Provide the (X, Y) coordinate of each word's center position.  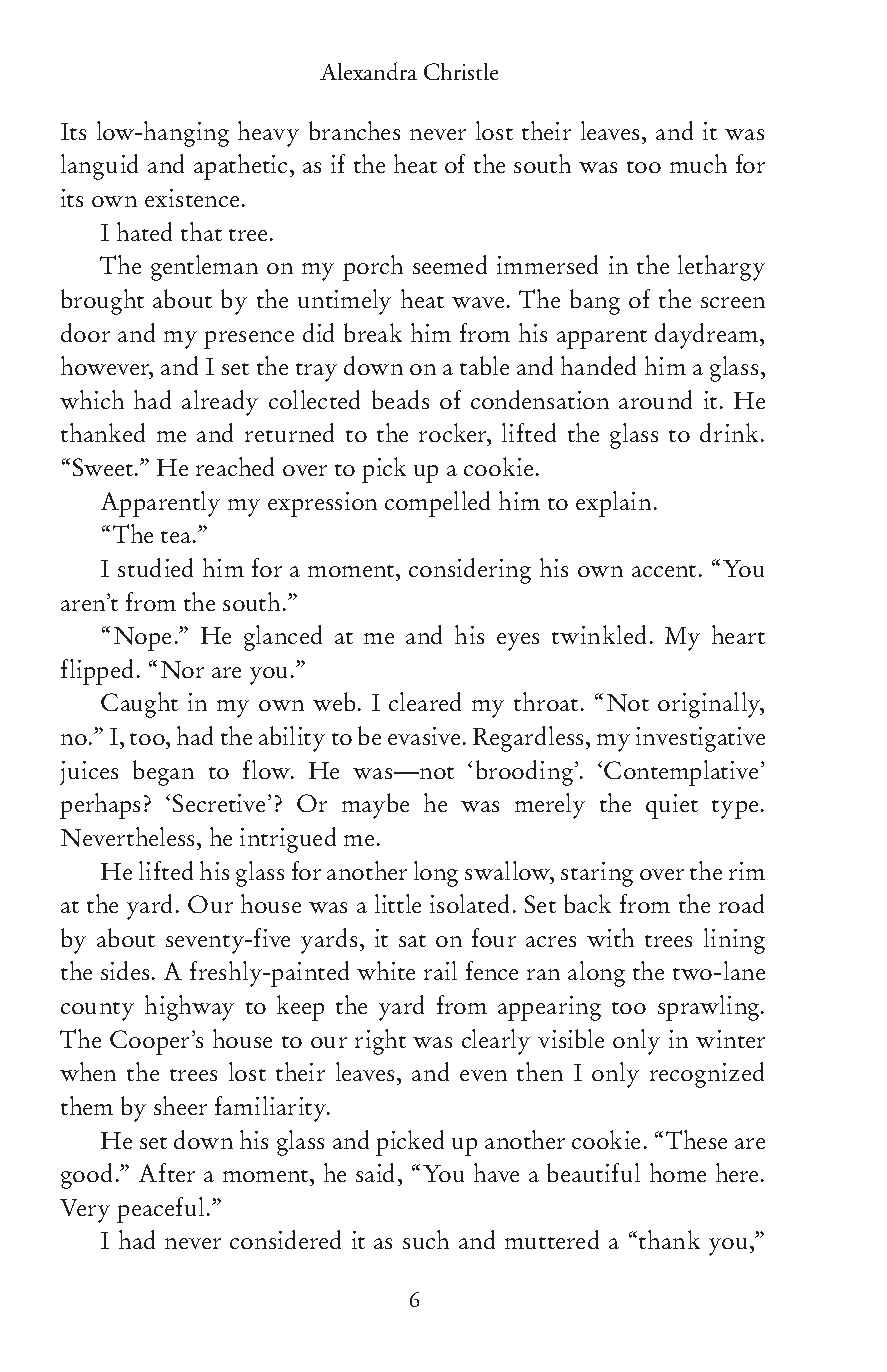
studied (155, 567)
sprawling (710, 1008)
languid (99, 167)
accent (664, 571)
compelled (437, 504)
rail (440, 970)
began (163, 773)
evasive (424, 736)
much (698, 163)
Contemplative (681, 773)
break (373, 332)
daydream (708, 336)
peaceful (162, 1210)
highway (189, 1008)
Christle (461, 71)
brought (102, 302)
